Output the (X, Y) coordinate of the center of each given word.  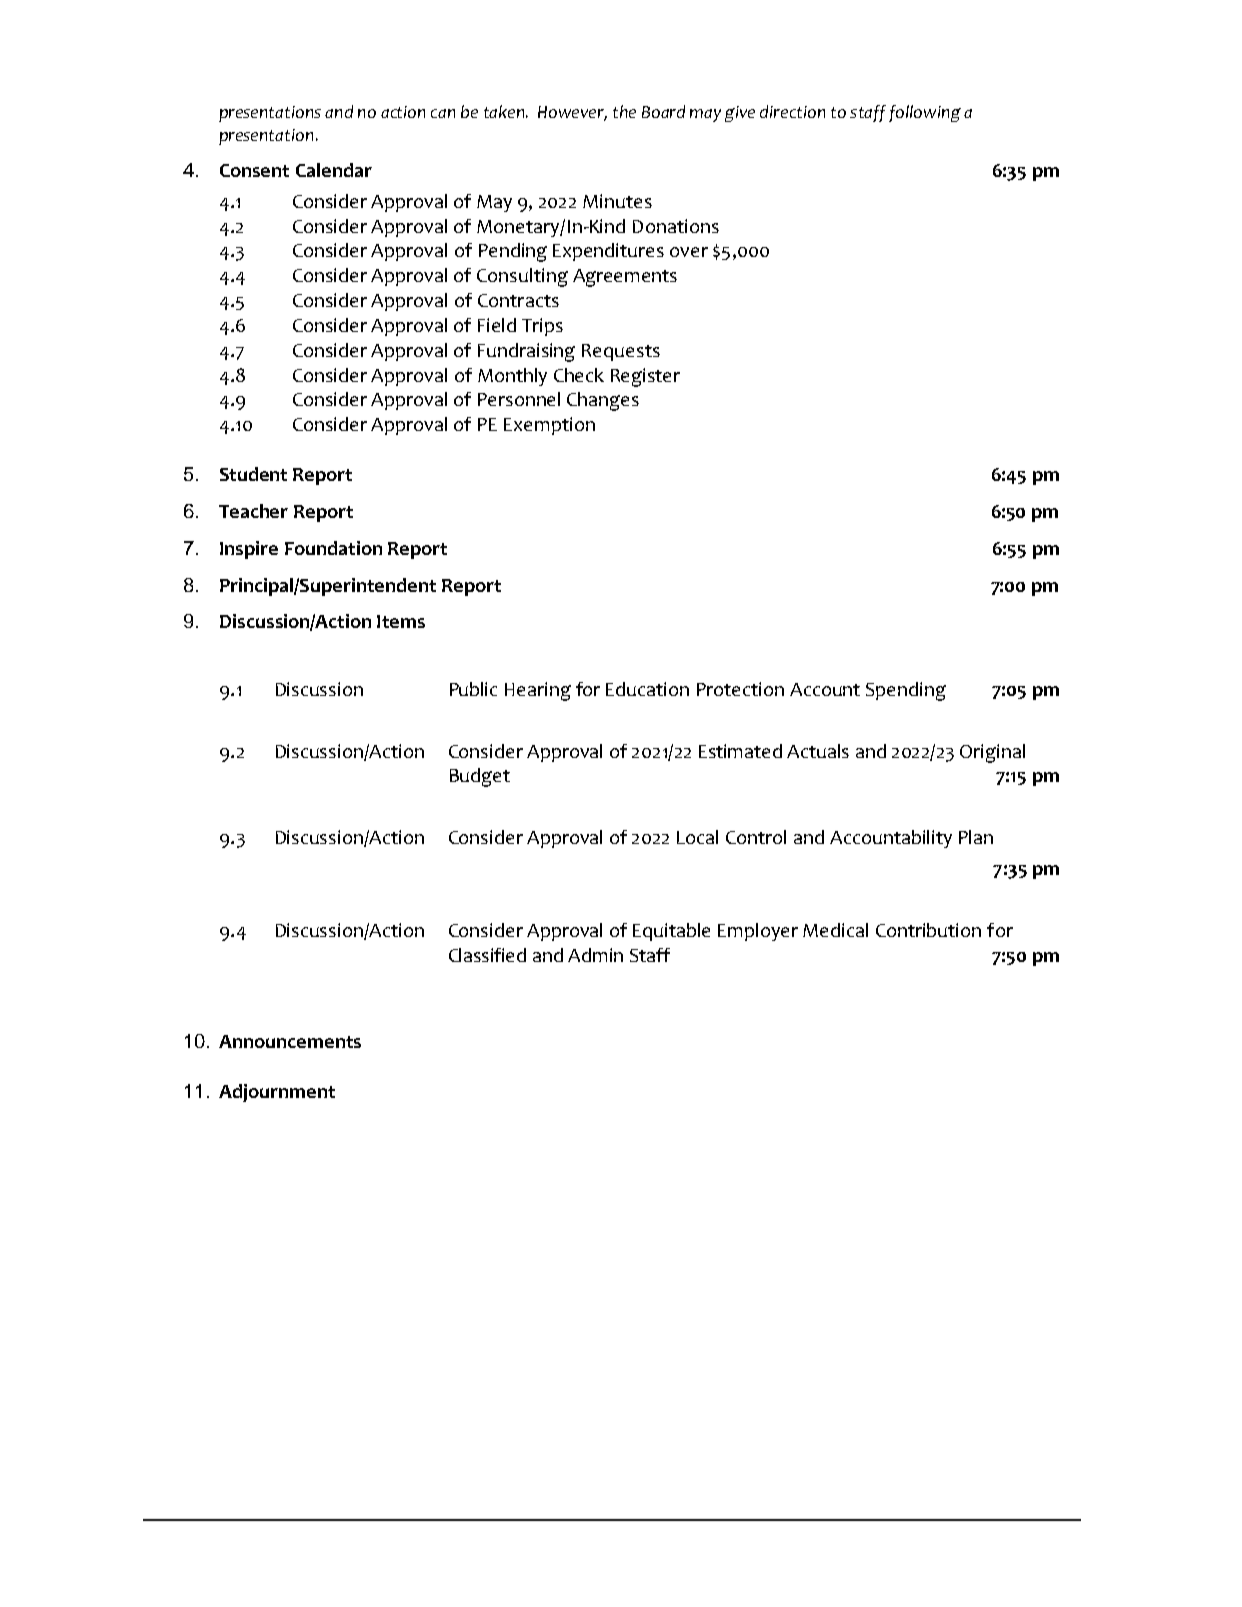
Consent (254, 170)
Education (647, 689)
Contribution (928, 930)
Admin (595, 955)
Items (401, 621)
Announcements (290, 1041)
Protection (740, 689)
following (925, 113)
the (624, 111)
